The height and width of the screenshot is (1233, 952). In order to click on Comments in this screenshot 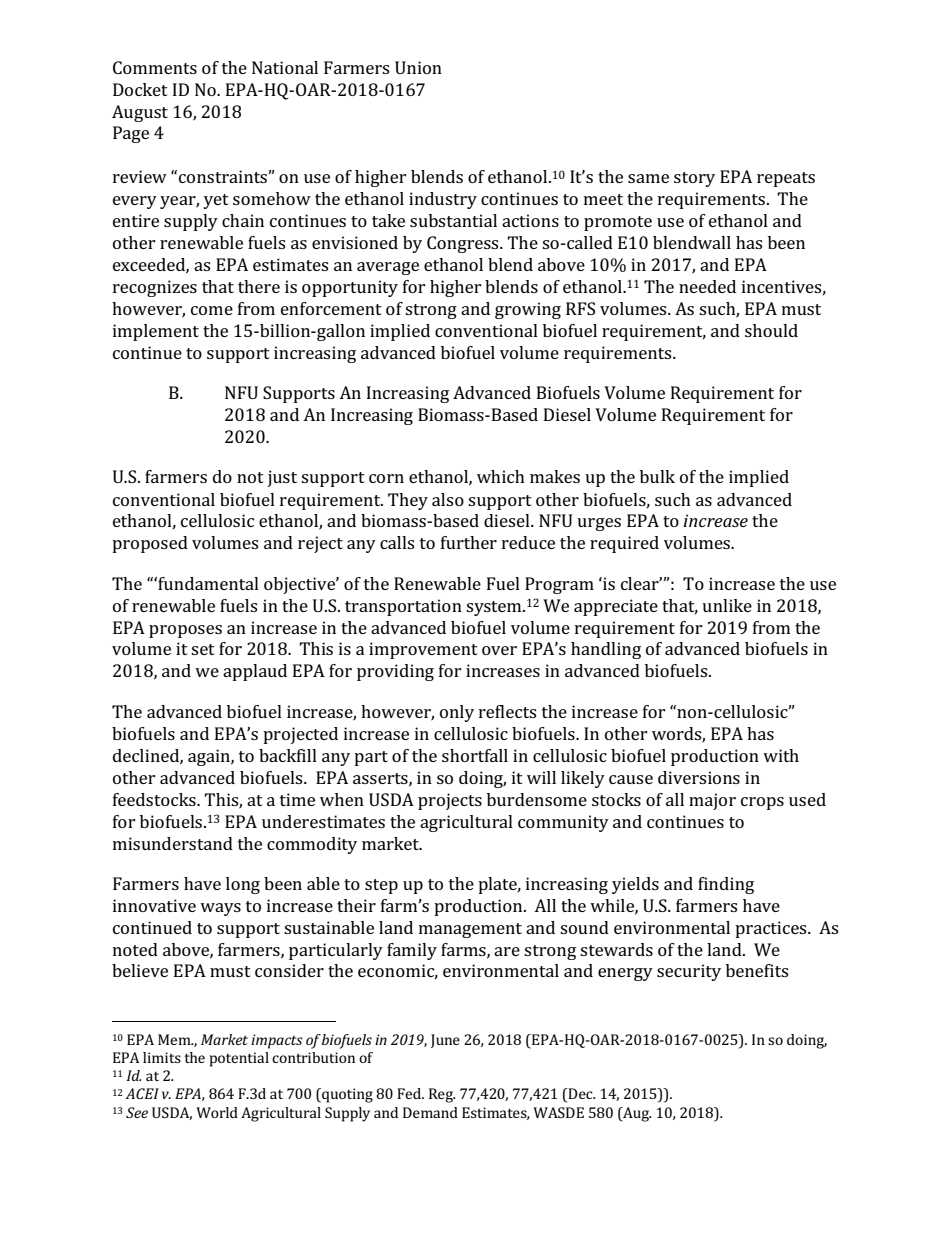, I will do `click(155, 67)`.
